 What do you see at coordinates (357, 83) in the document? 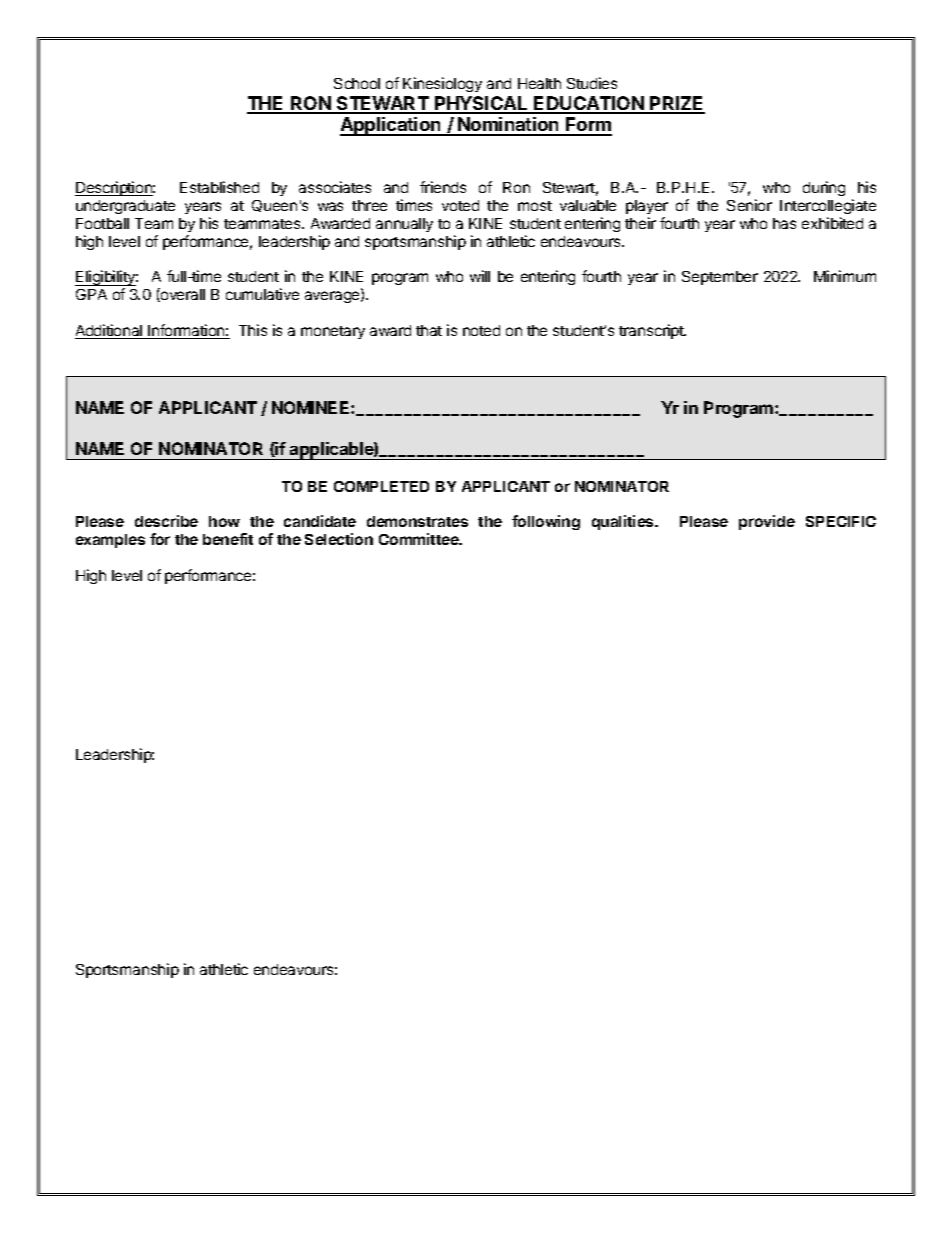
I see `School` at bounding box center [357, 83].
